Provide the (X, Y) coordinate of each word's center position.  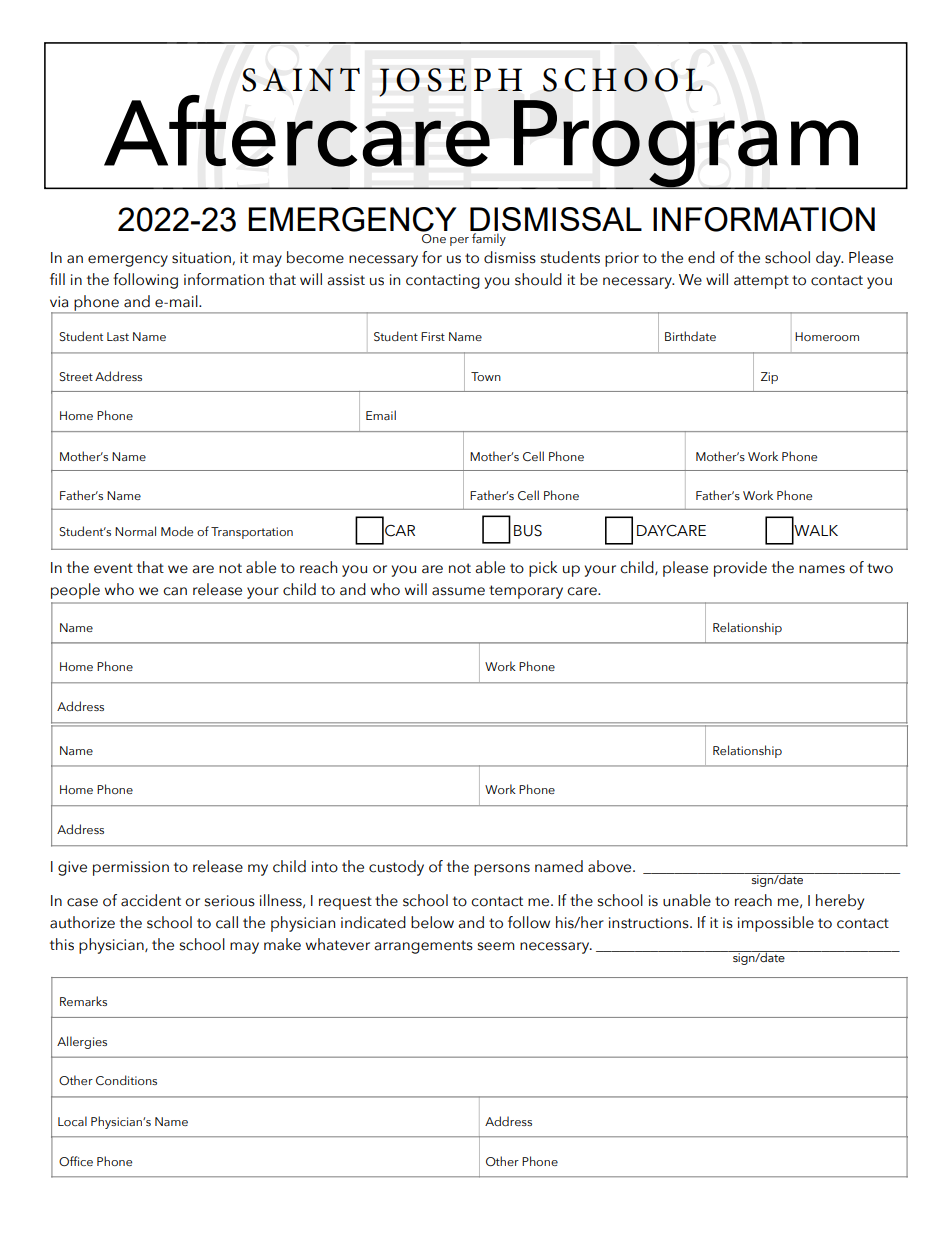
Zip (769, 378)
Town (486, 376)
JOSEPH (450, 82)
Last (118, 336)
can (175, 591)
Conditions (126, 1080)
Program (686, 144)
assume (458, 591)
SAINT (301, 80)
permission (131, 868)
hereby (840, 902)
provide (740, 569)
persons (502, 870)
